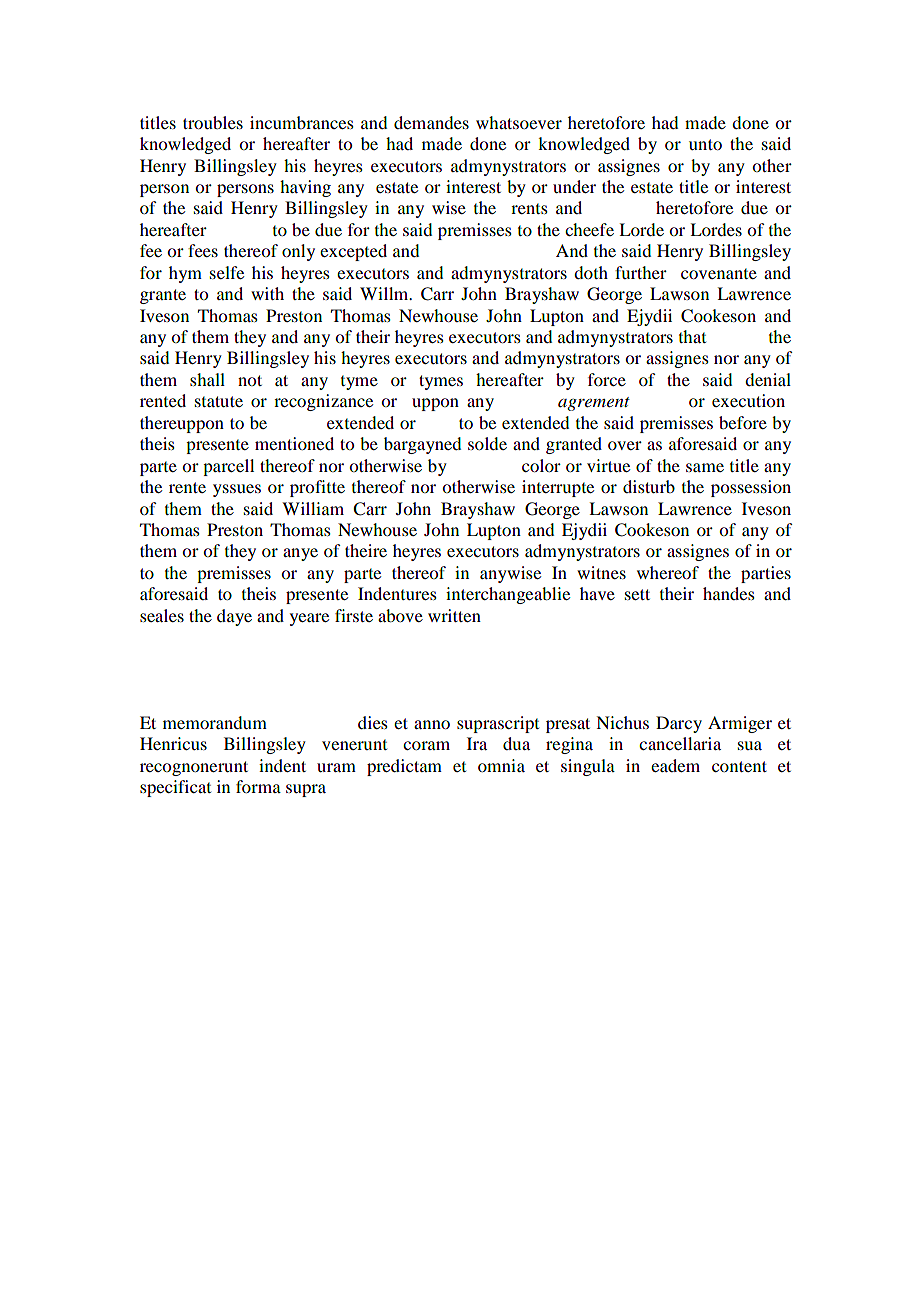 The width and height of the document is (924, 1308). I want to click on content, so click(739, 766).
